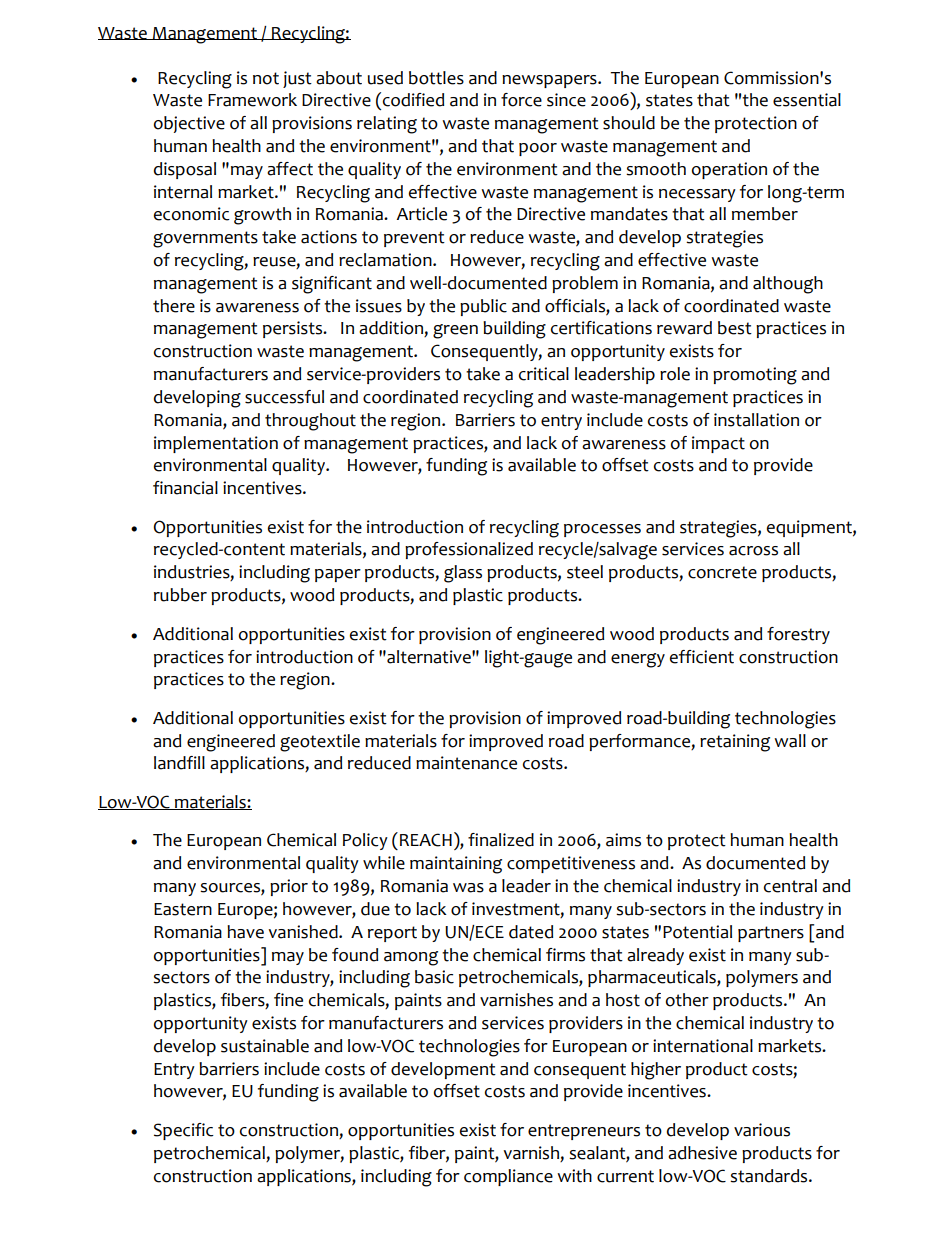  I want to click on implementation, so click(216, 444).
